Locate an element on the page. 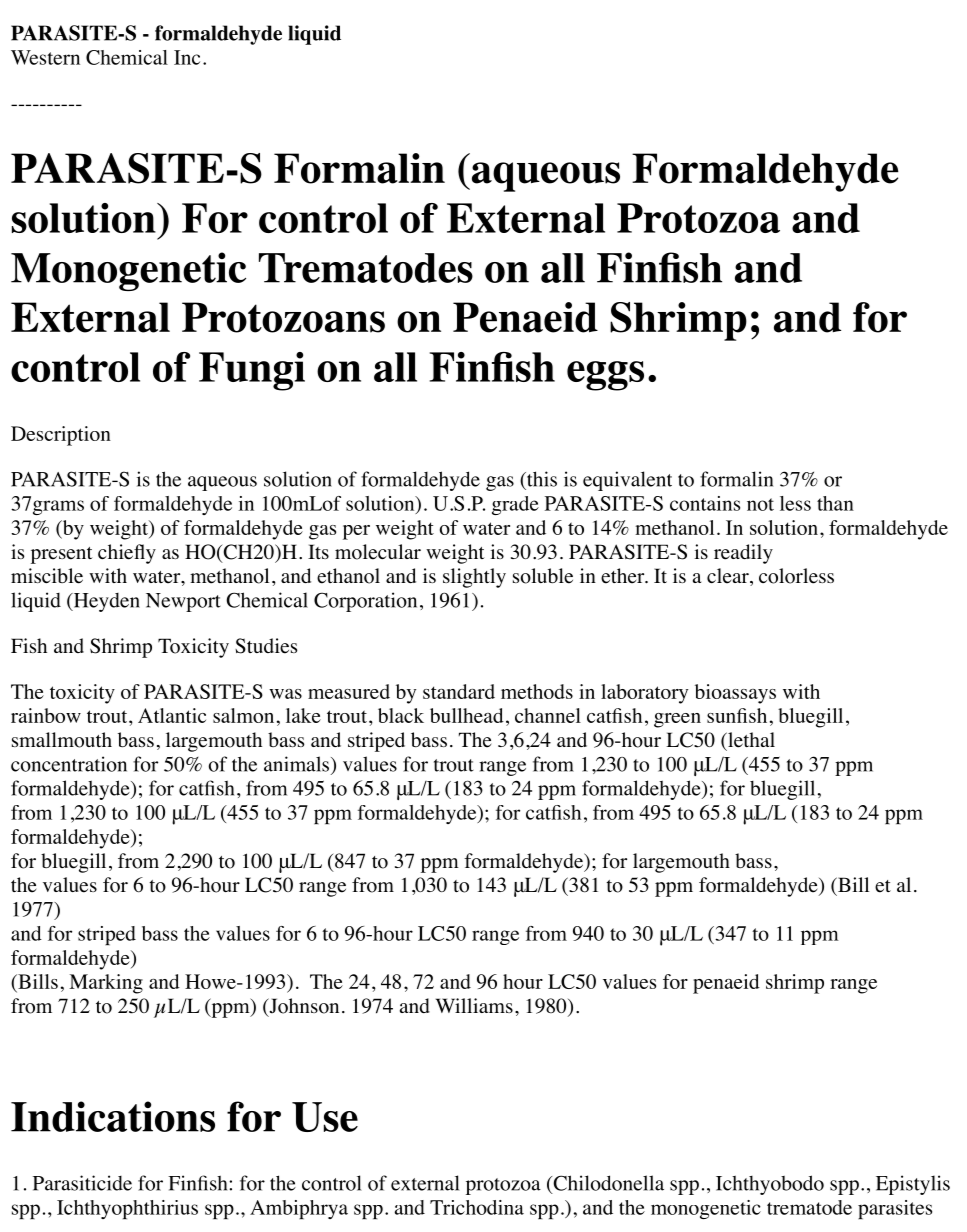 This document has width=967, height=1232. Inc is located at coordinates (187, 57).
